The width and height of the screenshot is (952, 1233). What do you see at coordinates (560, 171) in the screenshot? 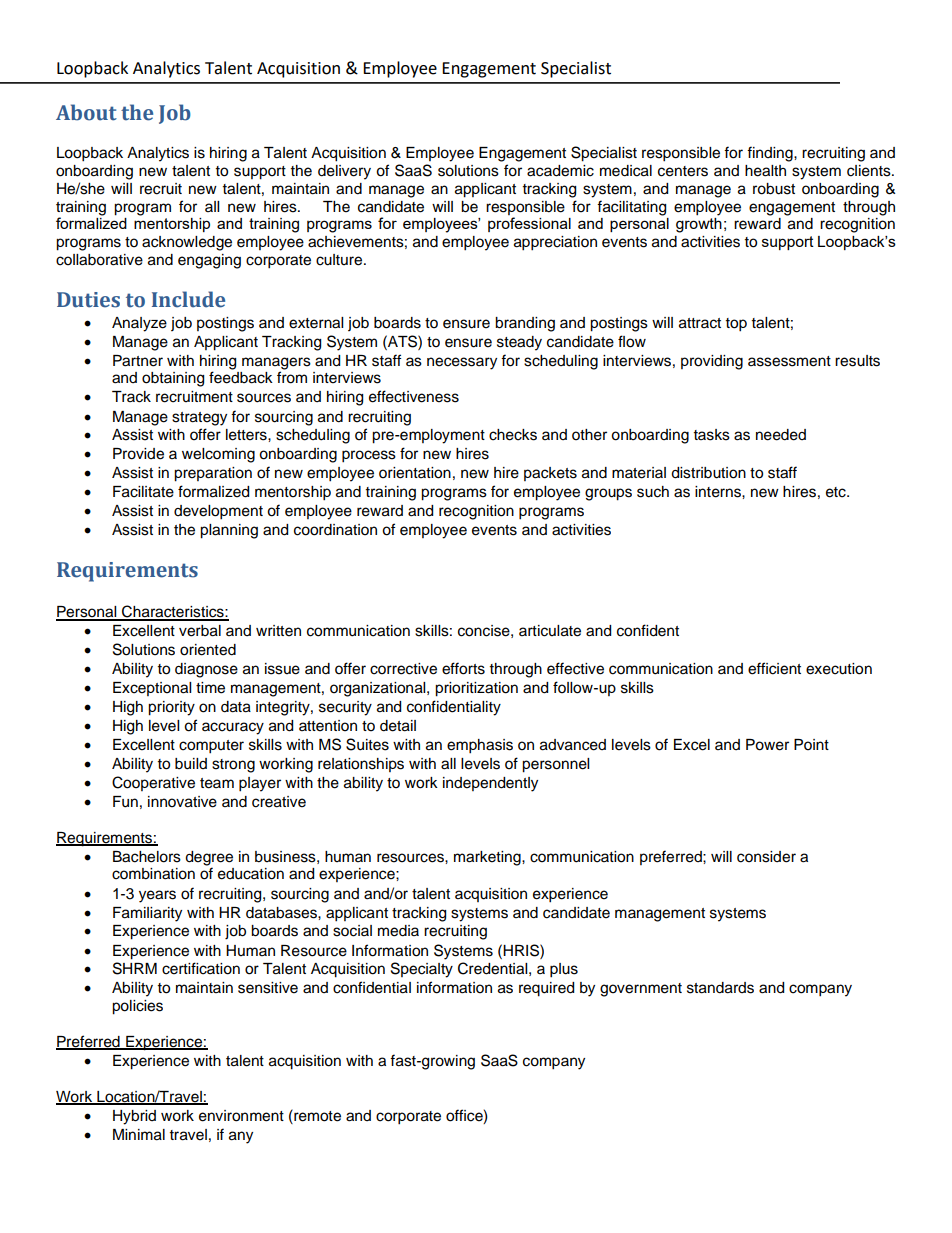
I see `academic` at bounding box center [560, 171].
